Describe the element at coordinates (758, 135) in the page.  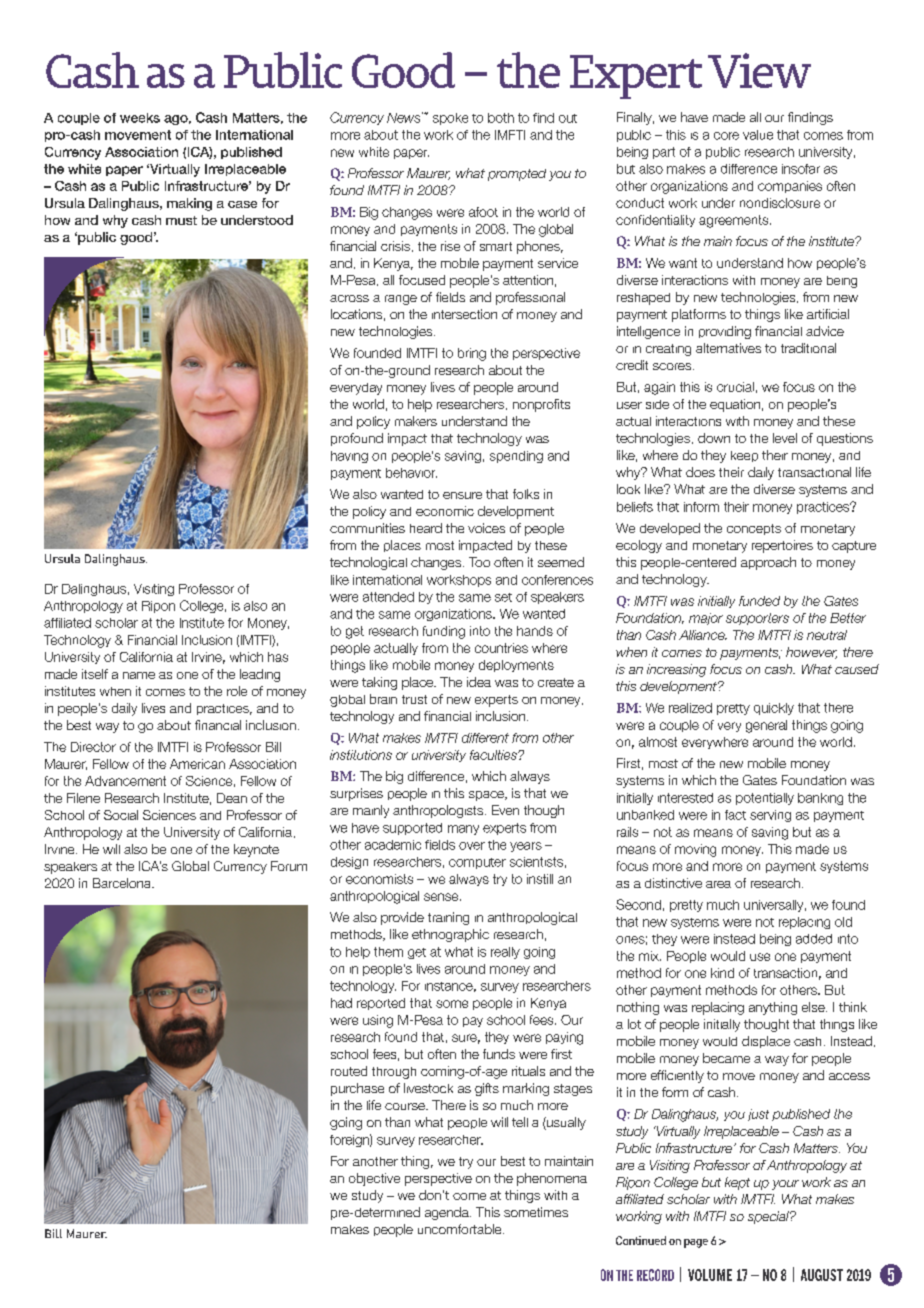
I see `value` at that location.
